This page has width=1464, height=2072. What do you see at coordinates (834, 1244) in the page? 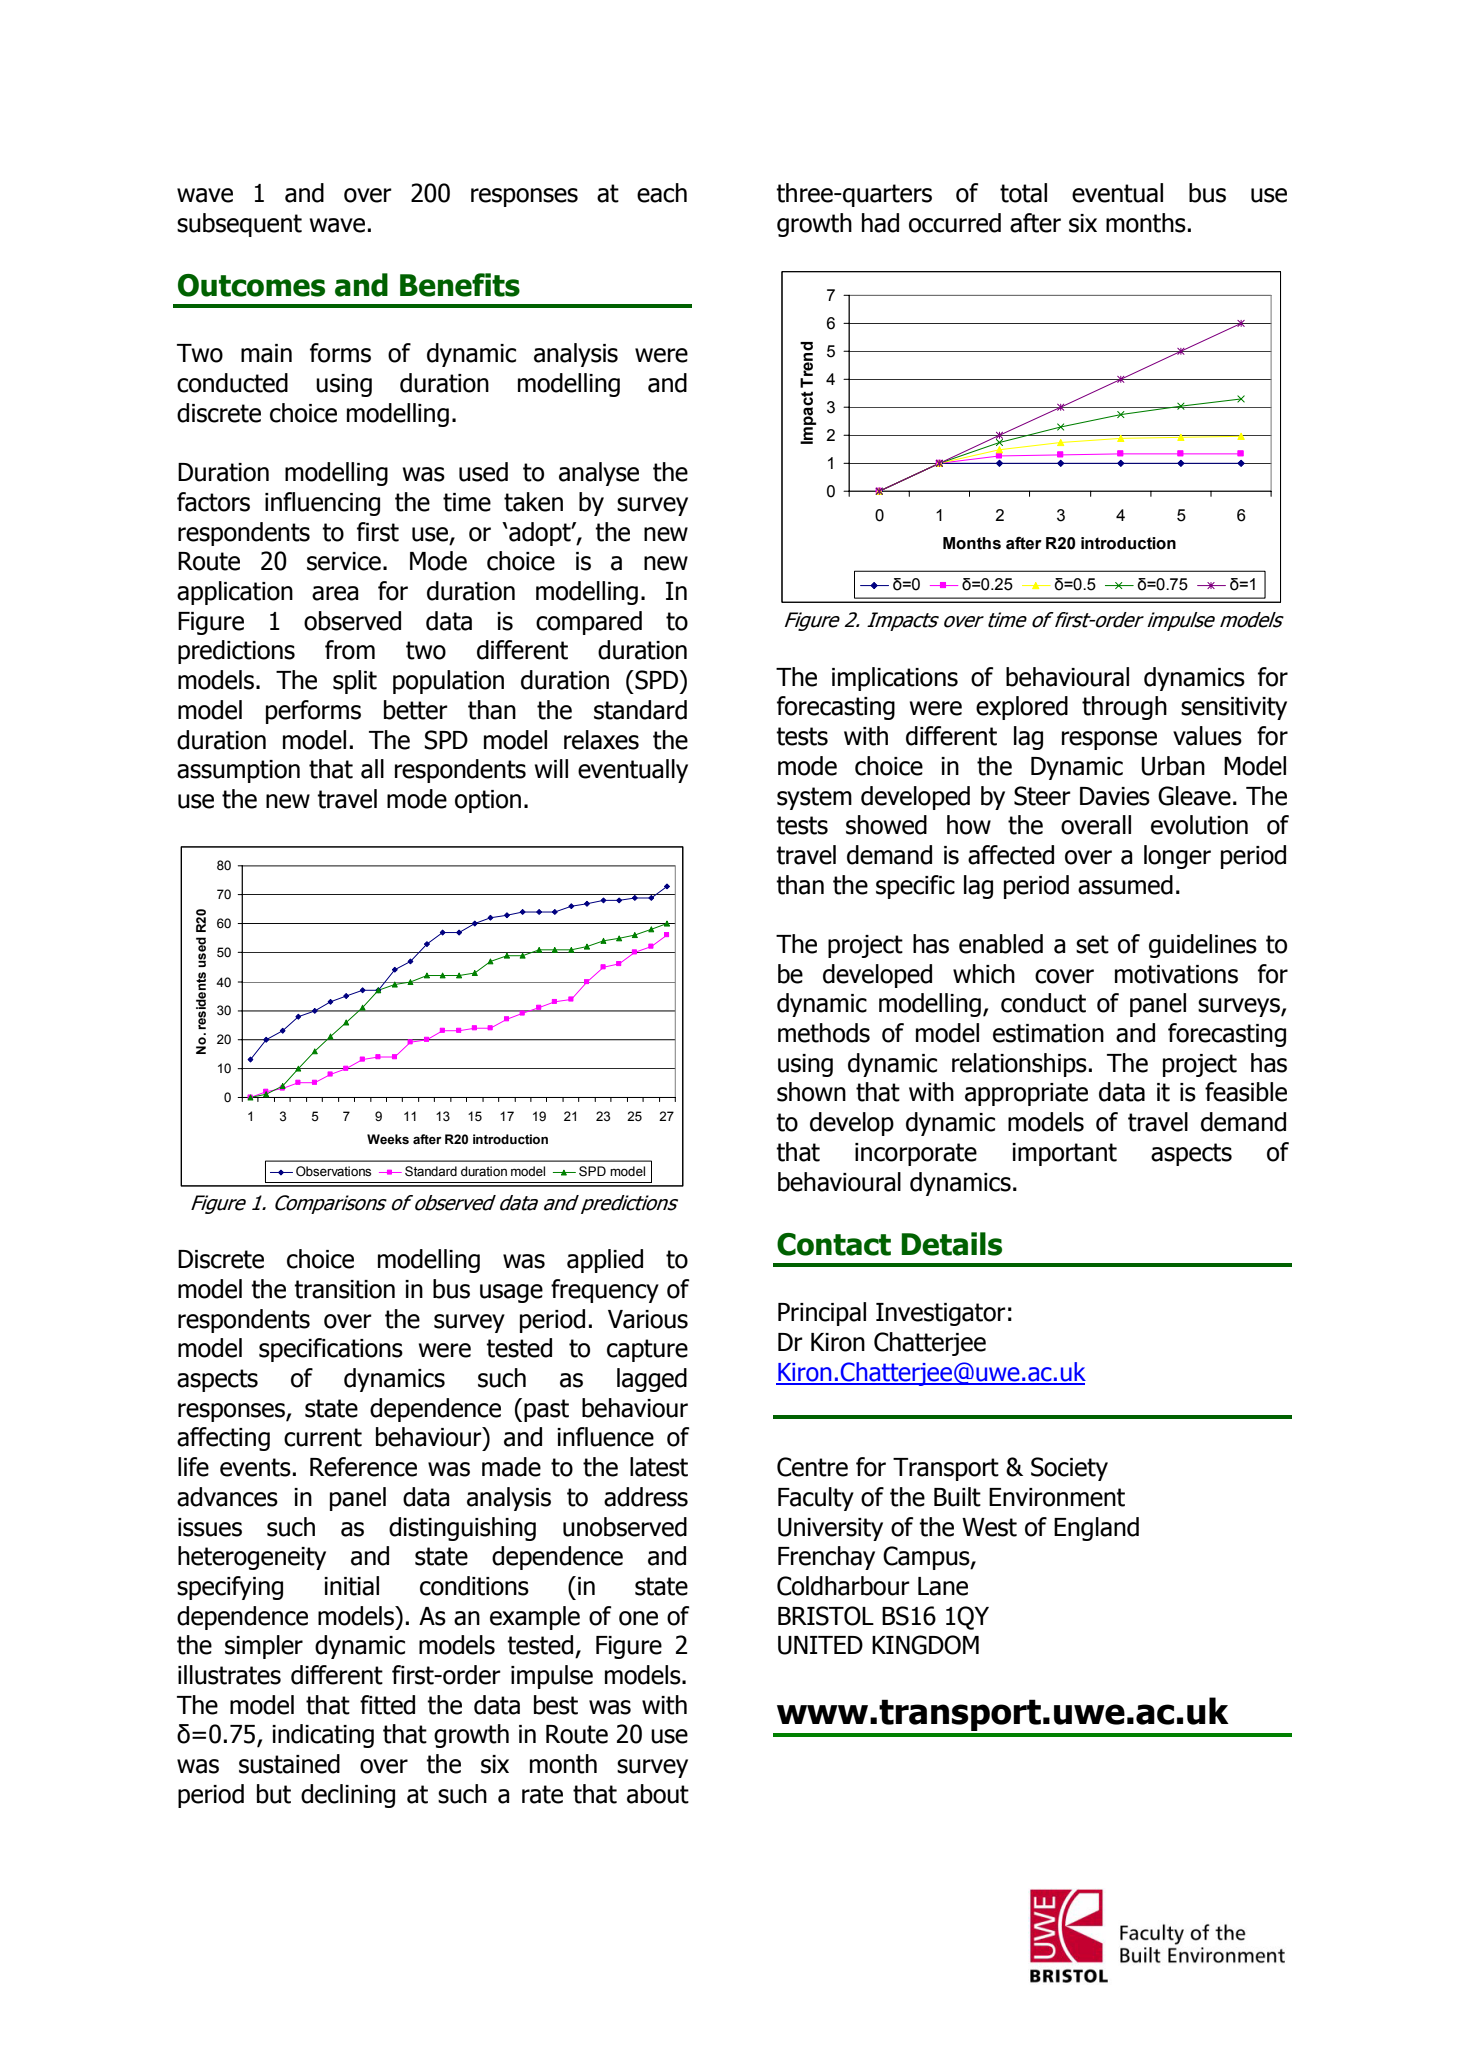
I see `Contact` at bounding box center [834, 1244].
